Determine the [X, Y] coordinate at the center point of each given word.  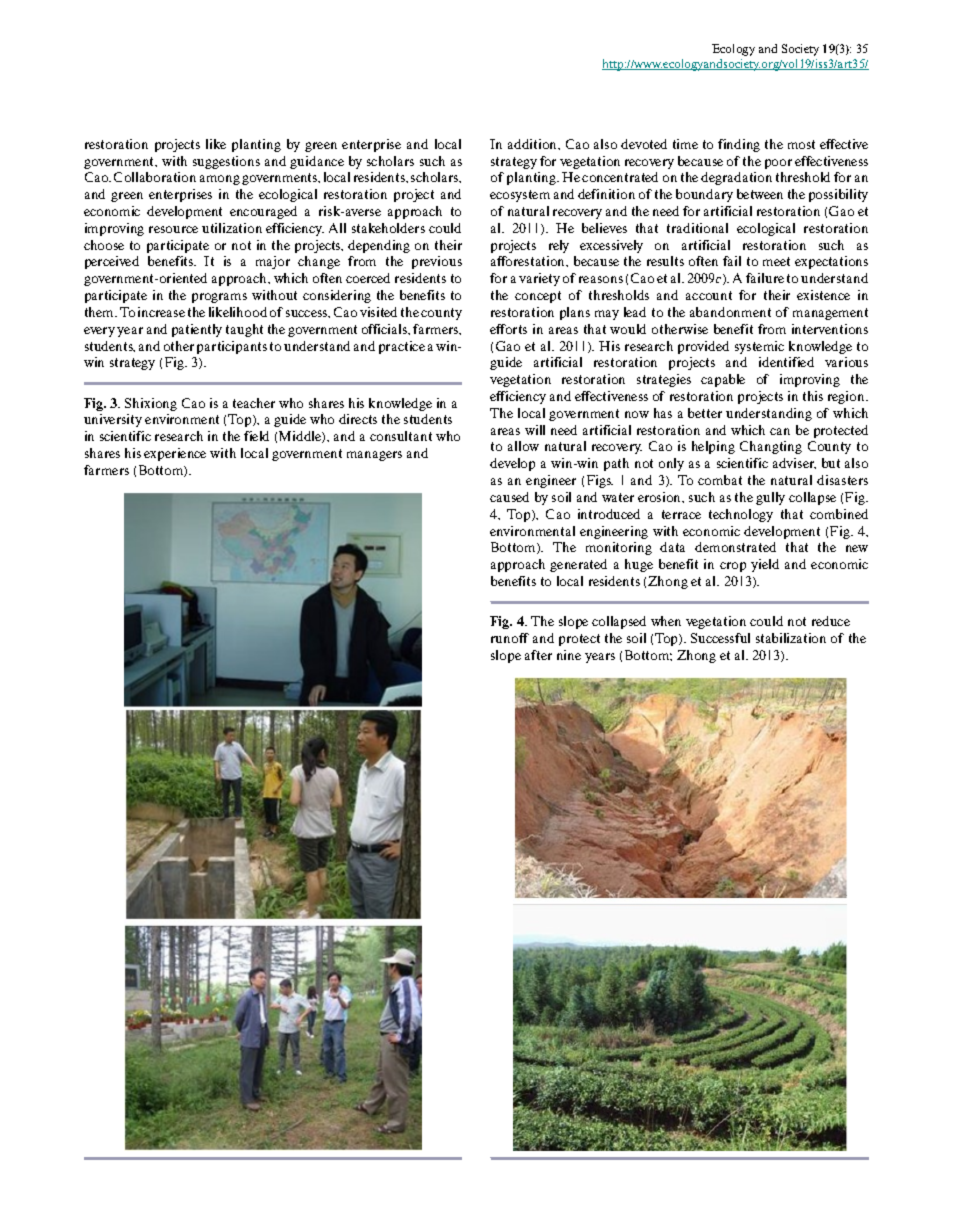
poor [778, 164]
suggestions [226, 162]
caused [509, 497]
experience [175, 454]
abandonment [730, 312]
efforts [508, 329]
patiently [197, 330]
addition [534, 144]
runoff [510, 638]
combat [720, 480]
